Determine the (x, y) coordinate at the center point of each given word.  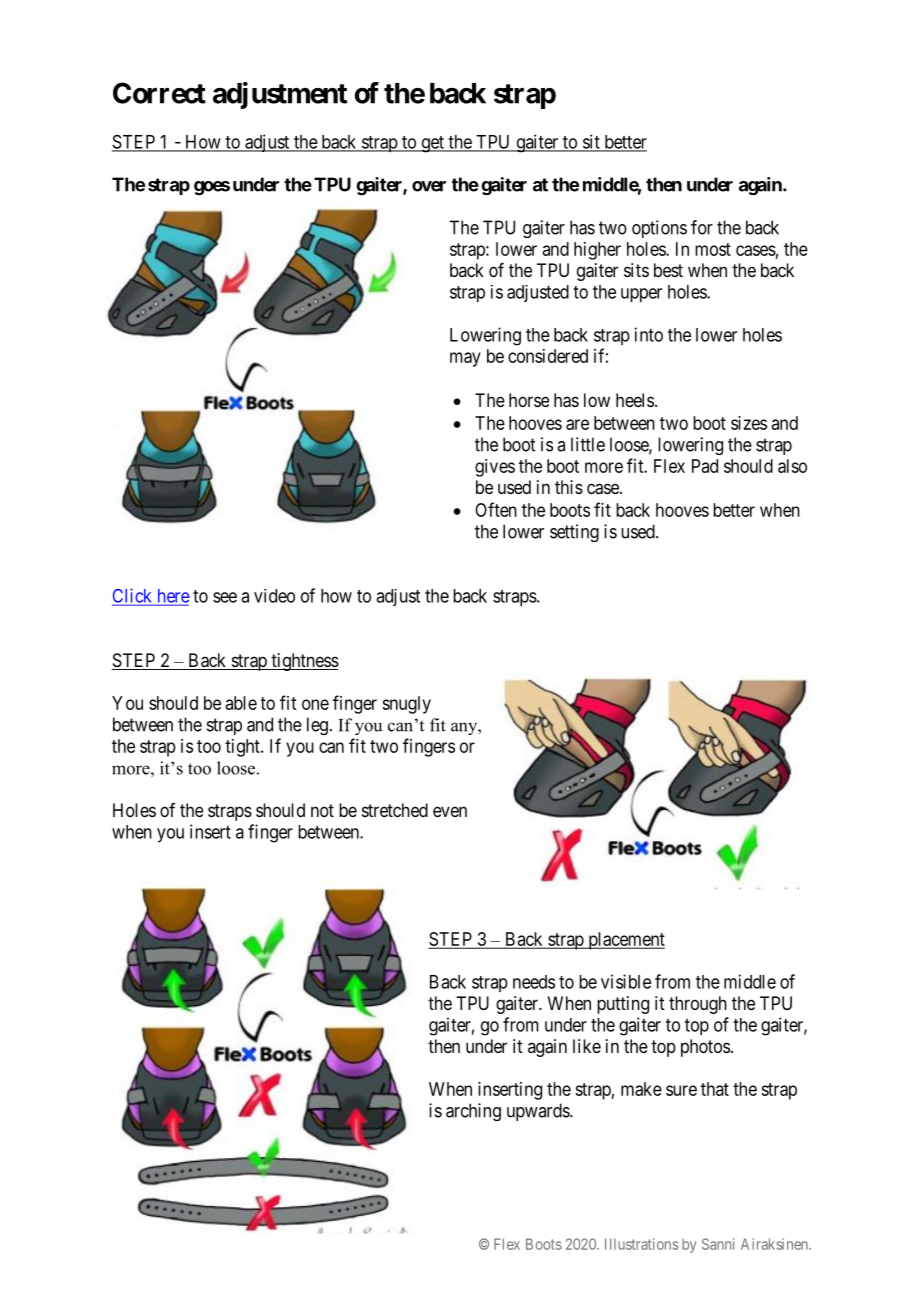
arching (473, 1112)
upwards (539, 1112)
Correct (159, 93)
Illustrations (641, 1244)
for (702, 227)
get (432, 144)
